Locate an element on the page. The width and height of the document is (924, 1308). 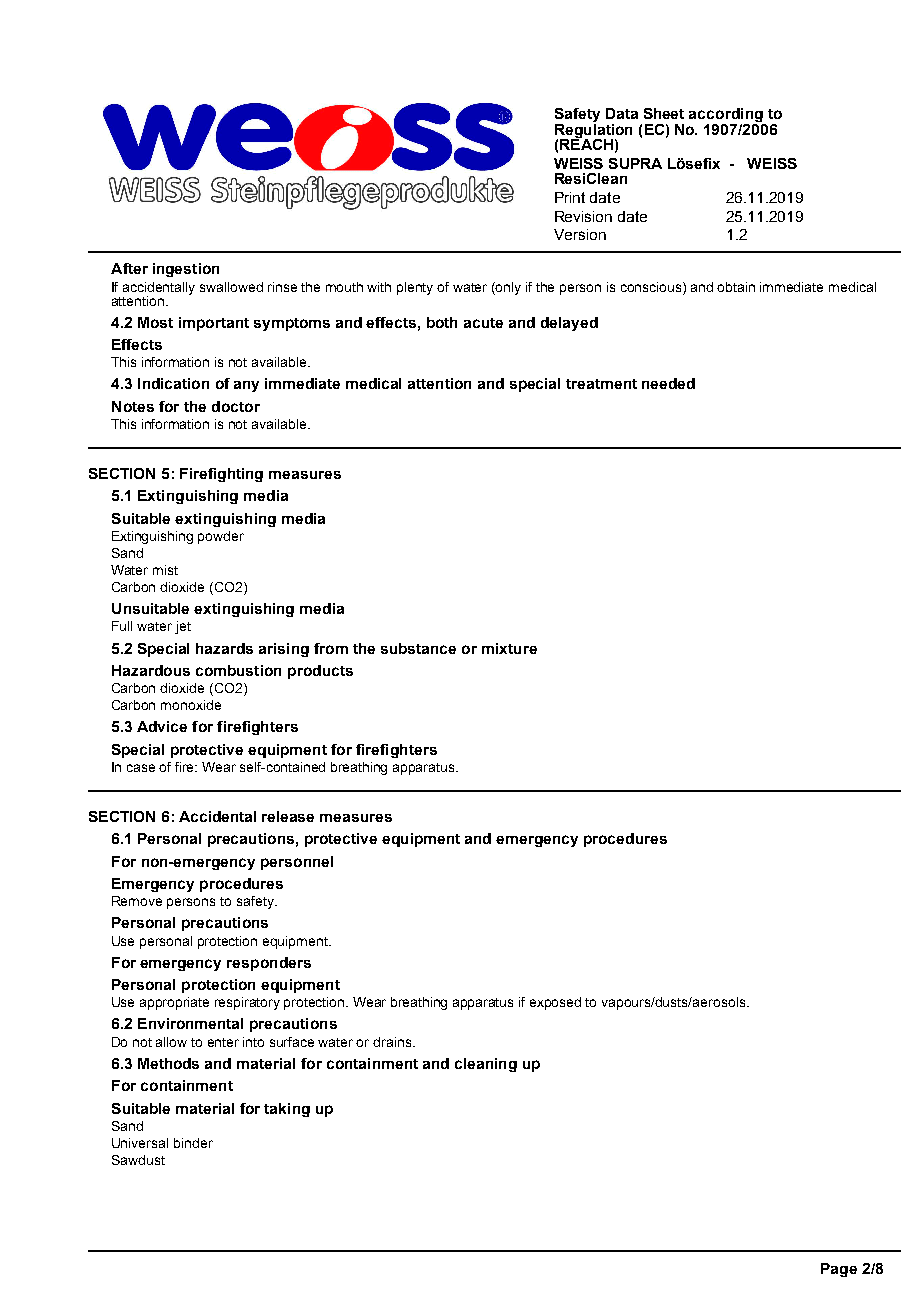
Print is located at coordinates (570, 197).
